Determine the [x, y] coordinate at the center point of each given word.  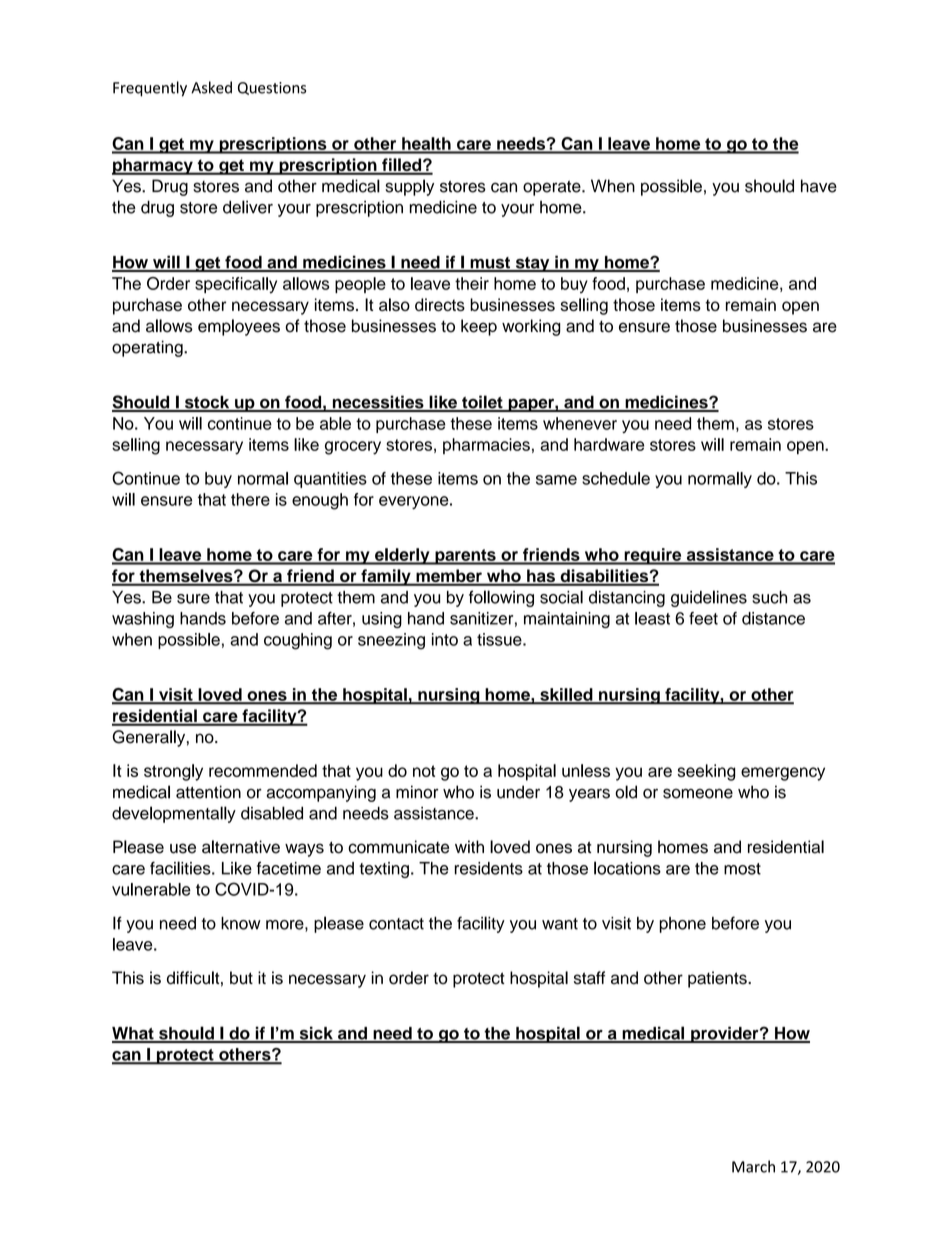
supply [409, 187]
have [819, 186]
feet [703, 618]
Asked [211, 87]
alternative [241, 847]
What [134, 1034]
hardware [609, 444]
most [742, 869]
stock [207, 403]
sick [316, 1034]
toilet [482, 403]
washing [143, 620]
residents [489, 868]
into [445, 639]
